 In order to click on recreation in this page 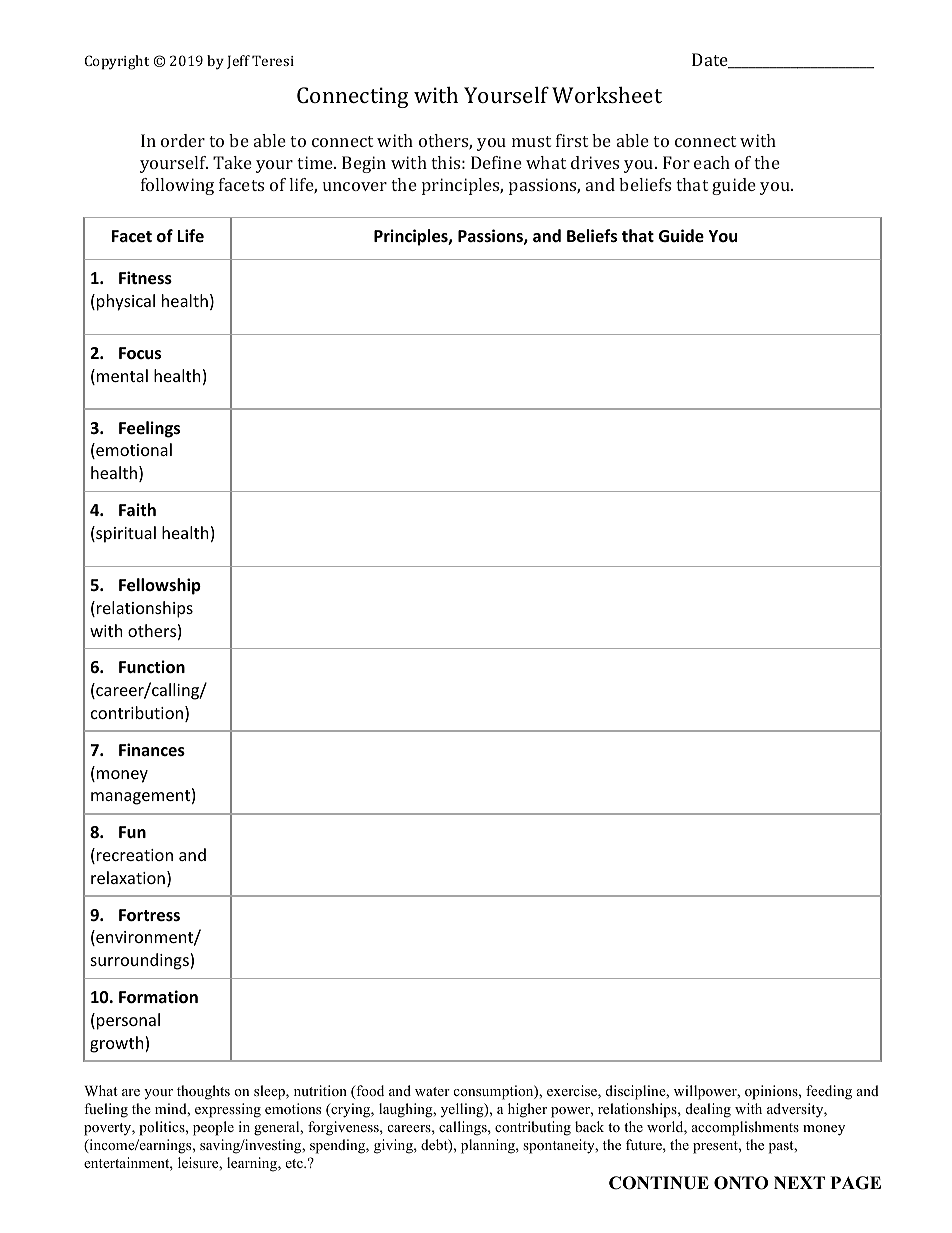, I will do `click(135, 855)`.
